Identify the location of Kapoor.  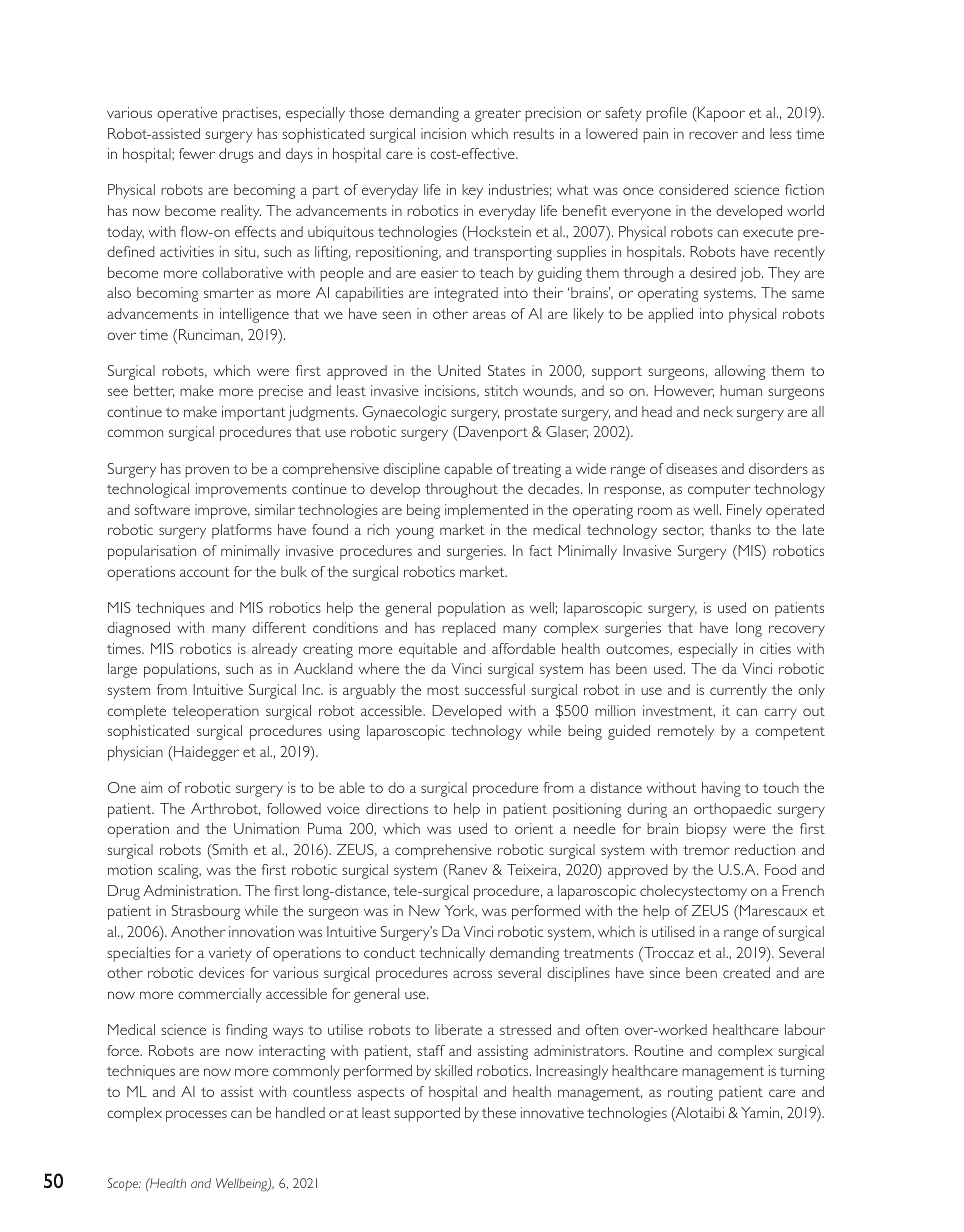
(720, 114).
